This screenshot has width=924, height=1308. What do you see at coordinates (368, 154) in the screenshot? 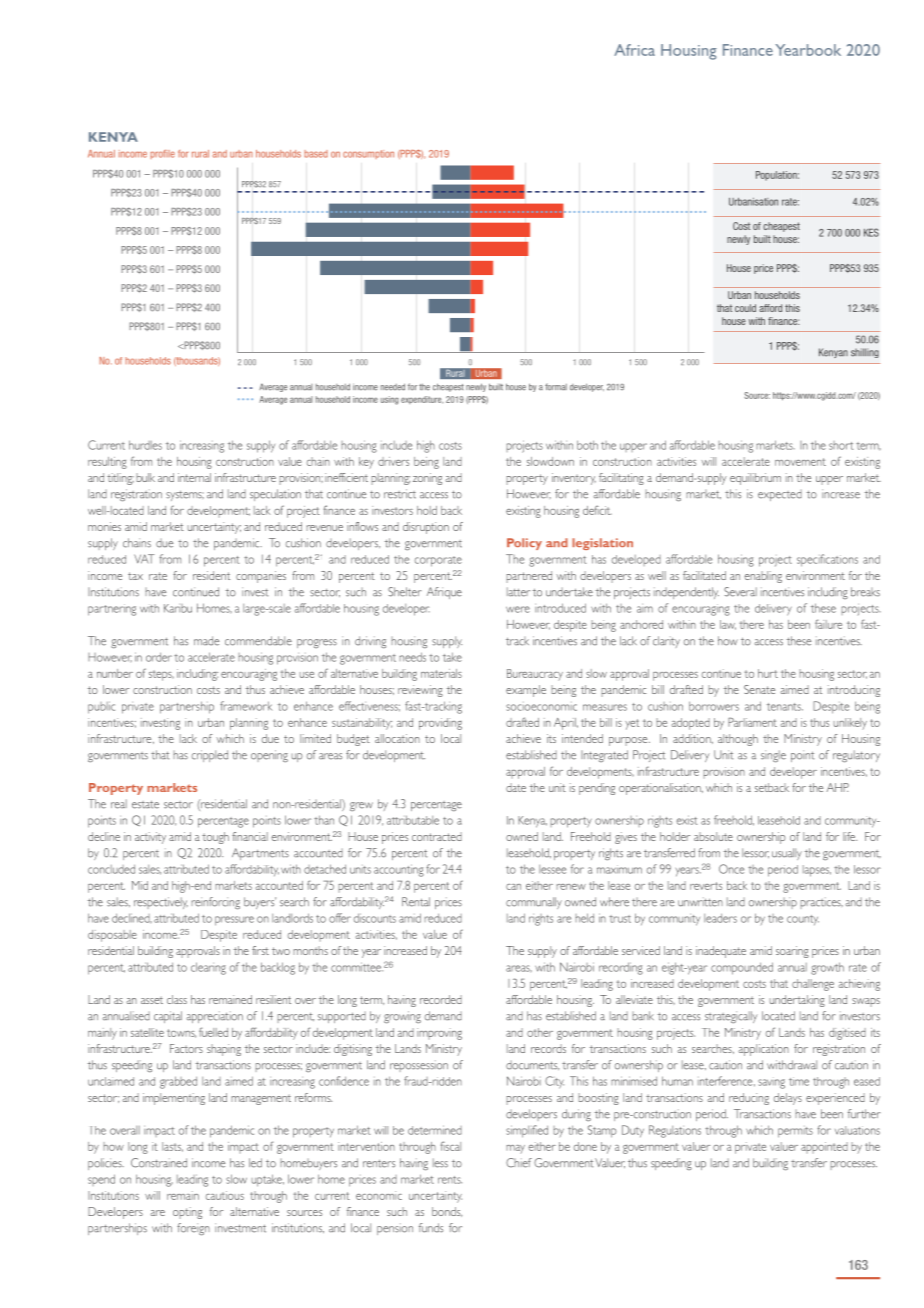
I see `consumption` at bounding box center [368, 154].
